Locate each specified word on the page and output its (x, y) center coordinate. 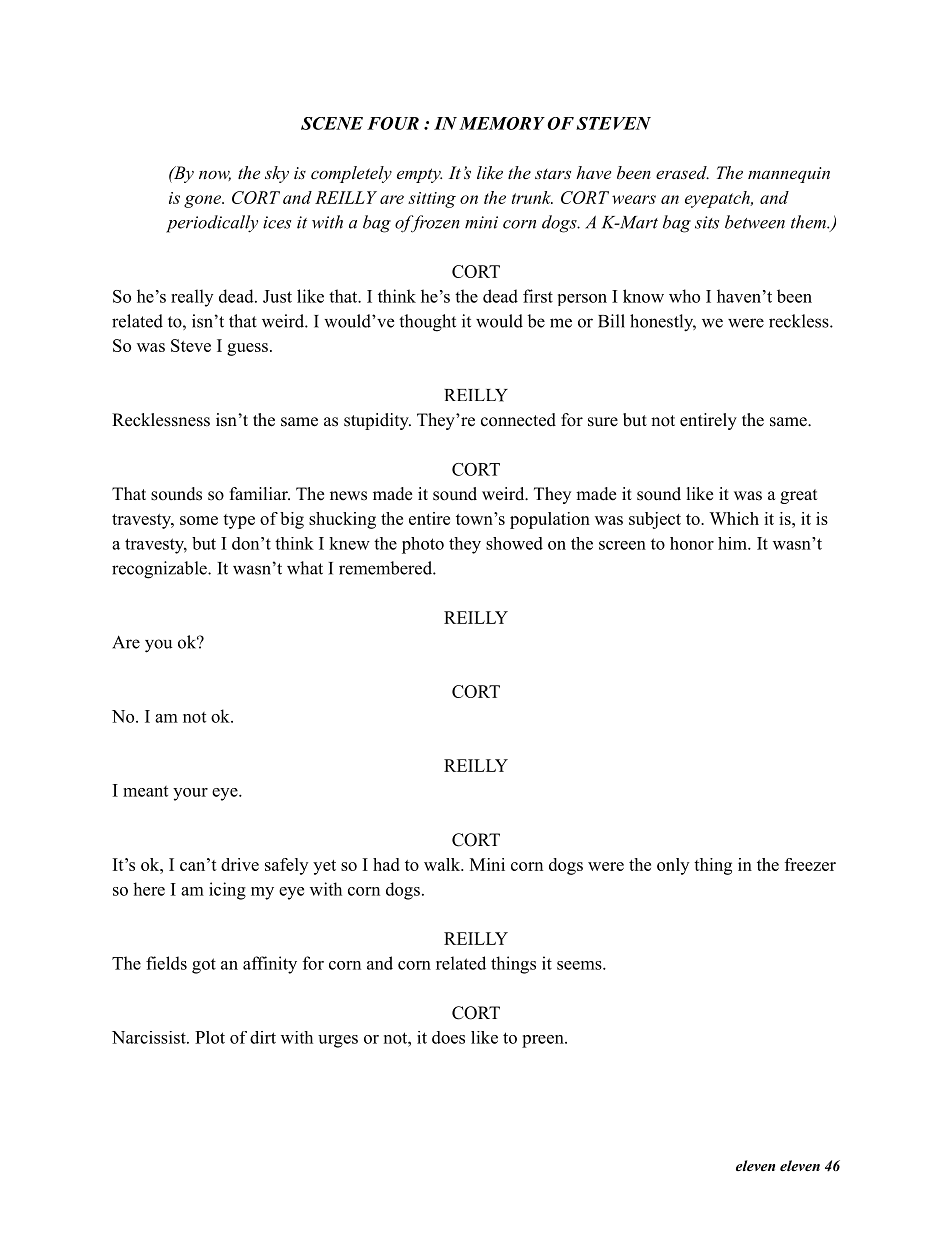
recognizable (160, 570)
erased (682, 172)
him (733, 543)
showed (514, 543)
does (448, 1037)
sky (277, 174)
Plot (210, 1037)
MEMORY (502, 123)
